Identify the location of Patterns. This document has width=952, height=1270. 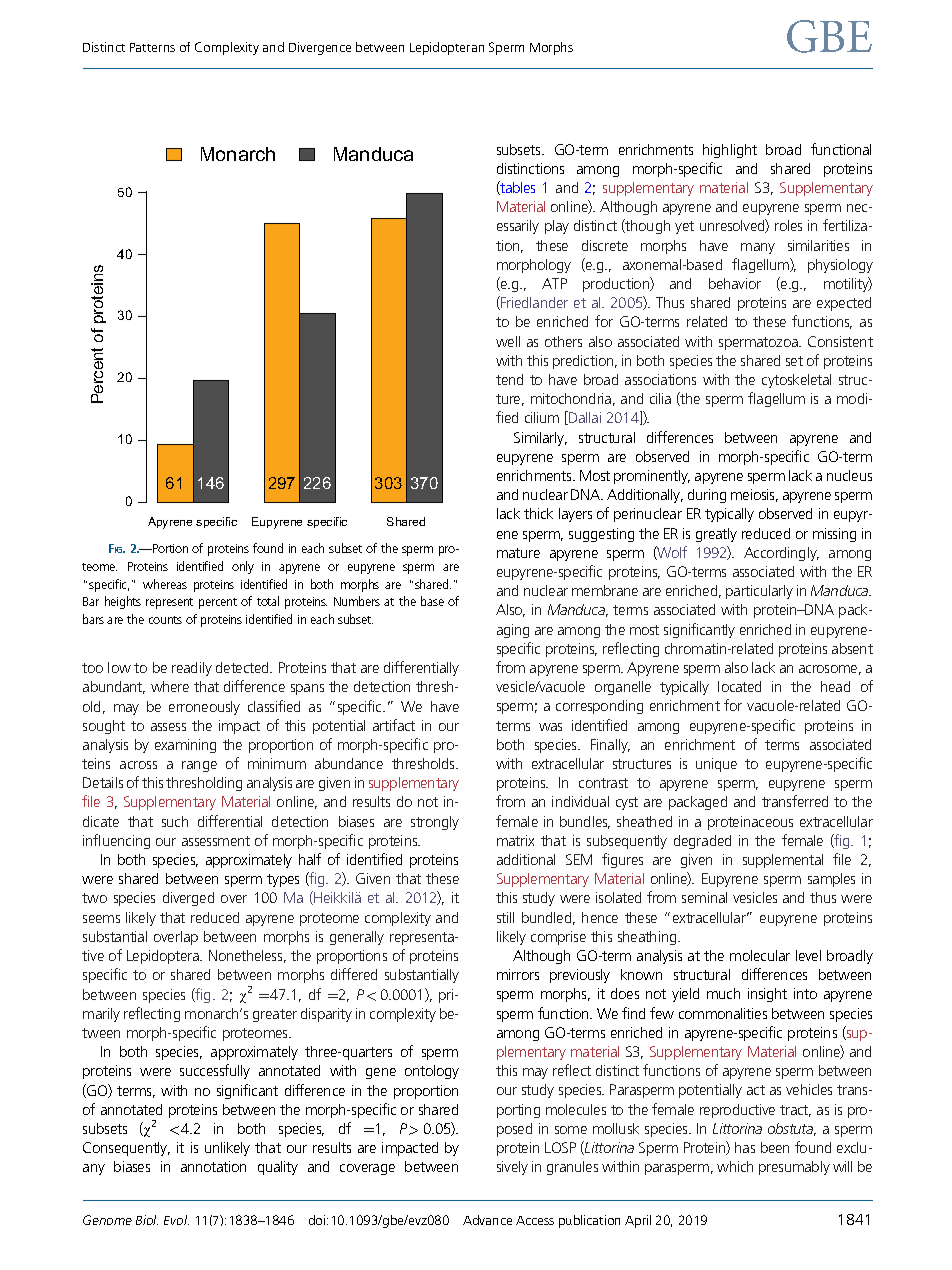
(152, 47).
